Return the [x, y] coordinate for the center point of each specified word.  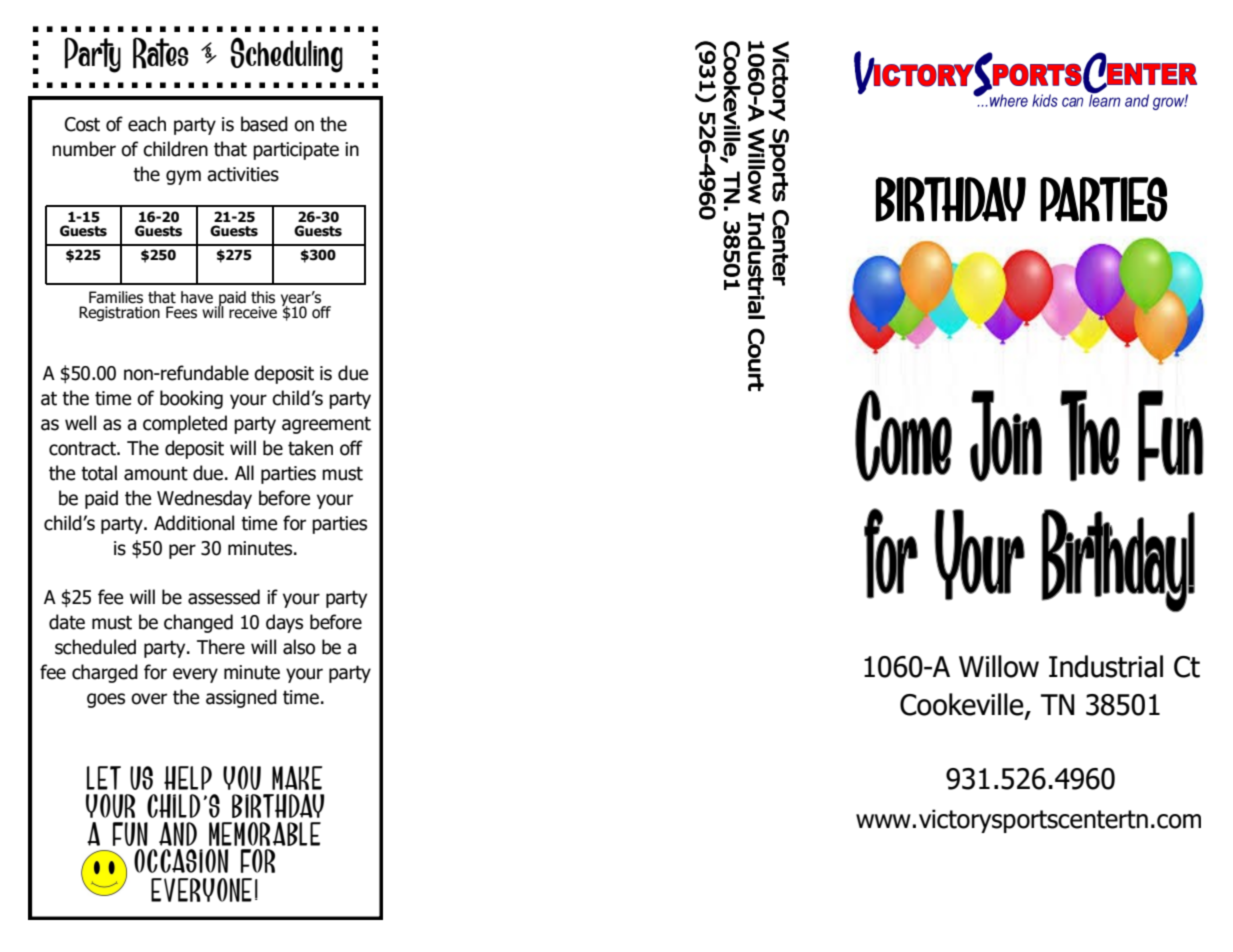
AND [178, 834]
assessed [224, 597]
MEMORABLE [265, 834]
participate [296, 151]
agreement [326, 425]
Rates [160, 53]
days [284, 623]
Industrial [1106, 666]
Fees [181, 312]
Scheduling [287, 55]
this [263, 297]
